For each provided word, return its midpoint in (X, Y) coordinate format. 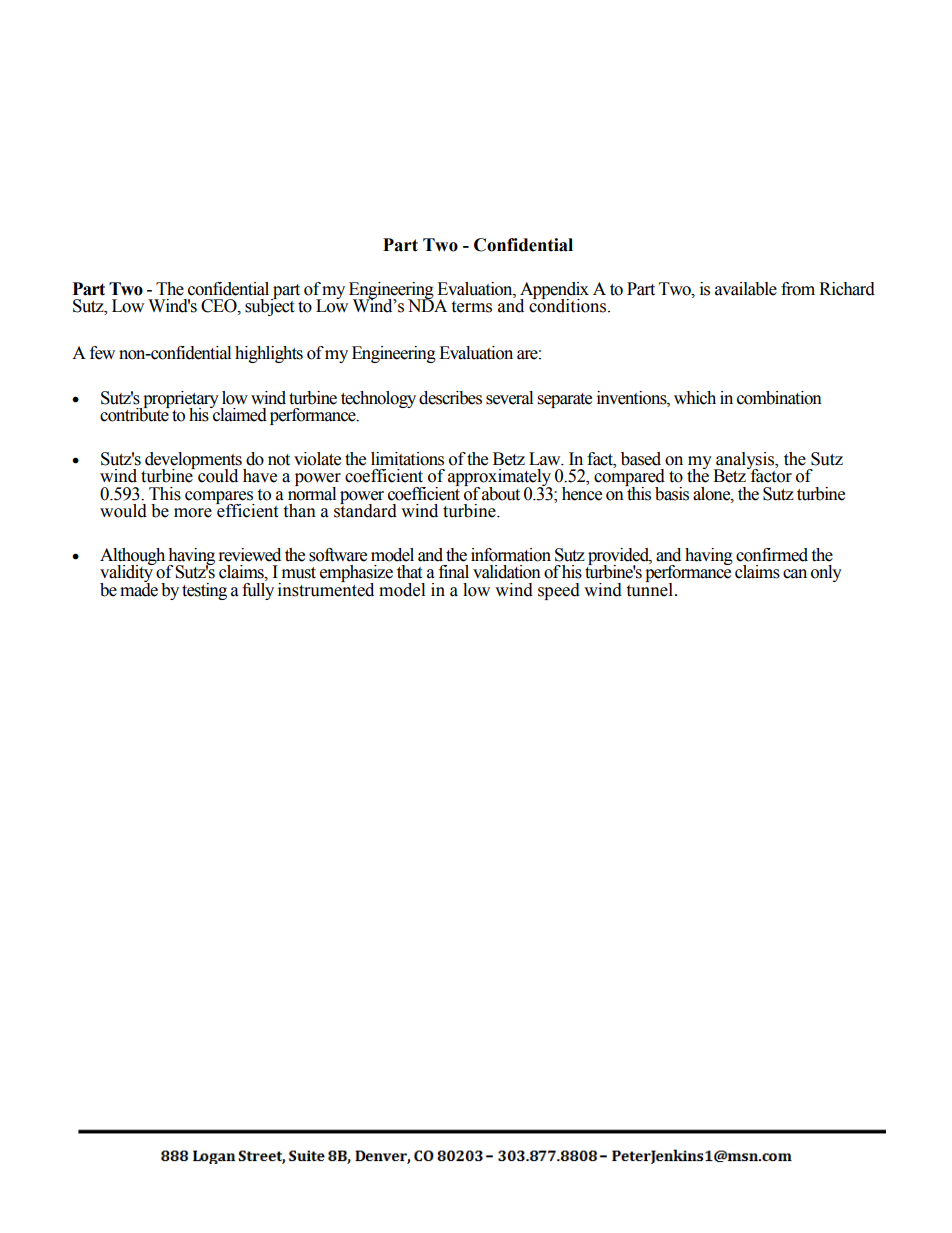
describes (450, 398)
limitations (407, 459)
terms (471, 307)
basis (672, 494)
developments (193, 462)
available (746, 289)
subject (269, 306)
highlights (269, 354)
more (193, 513)
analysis (745, 462)
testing (204, 591)
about (501, 494)
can (795, 574)
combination (779, 398)
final (454, 572)
